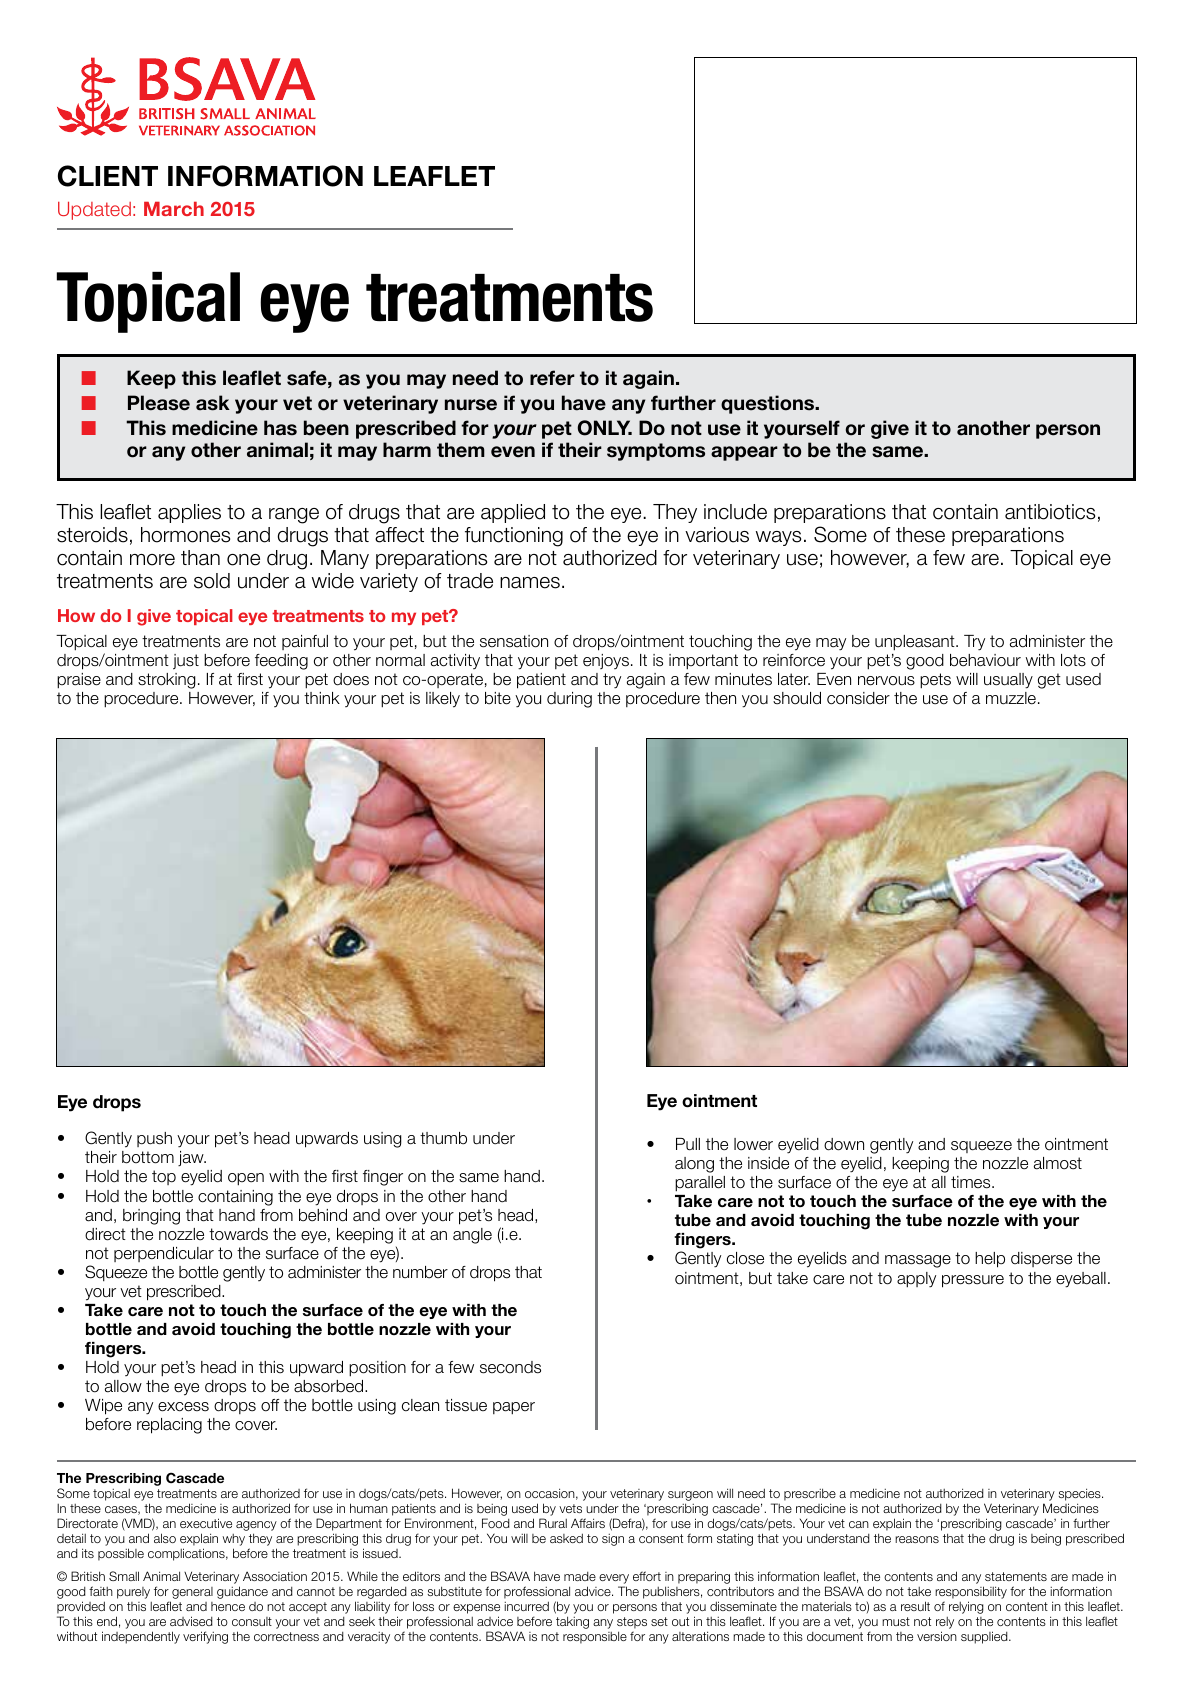 This screenshot has width=1193, height=1687. What do you see at coordinates (971, 1592) in the screenshot?
I see `responsibility` at bounding box center [971, 1592].
